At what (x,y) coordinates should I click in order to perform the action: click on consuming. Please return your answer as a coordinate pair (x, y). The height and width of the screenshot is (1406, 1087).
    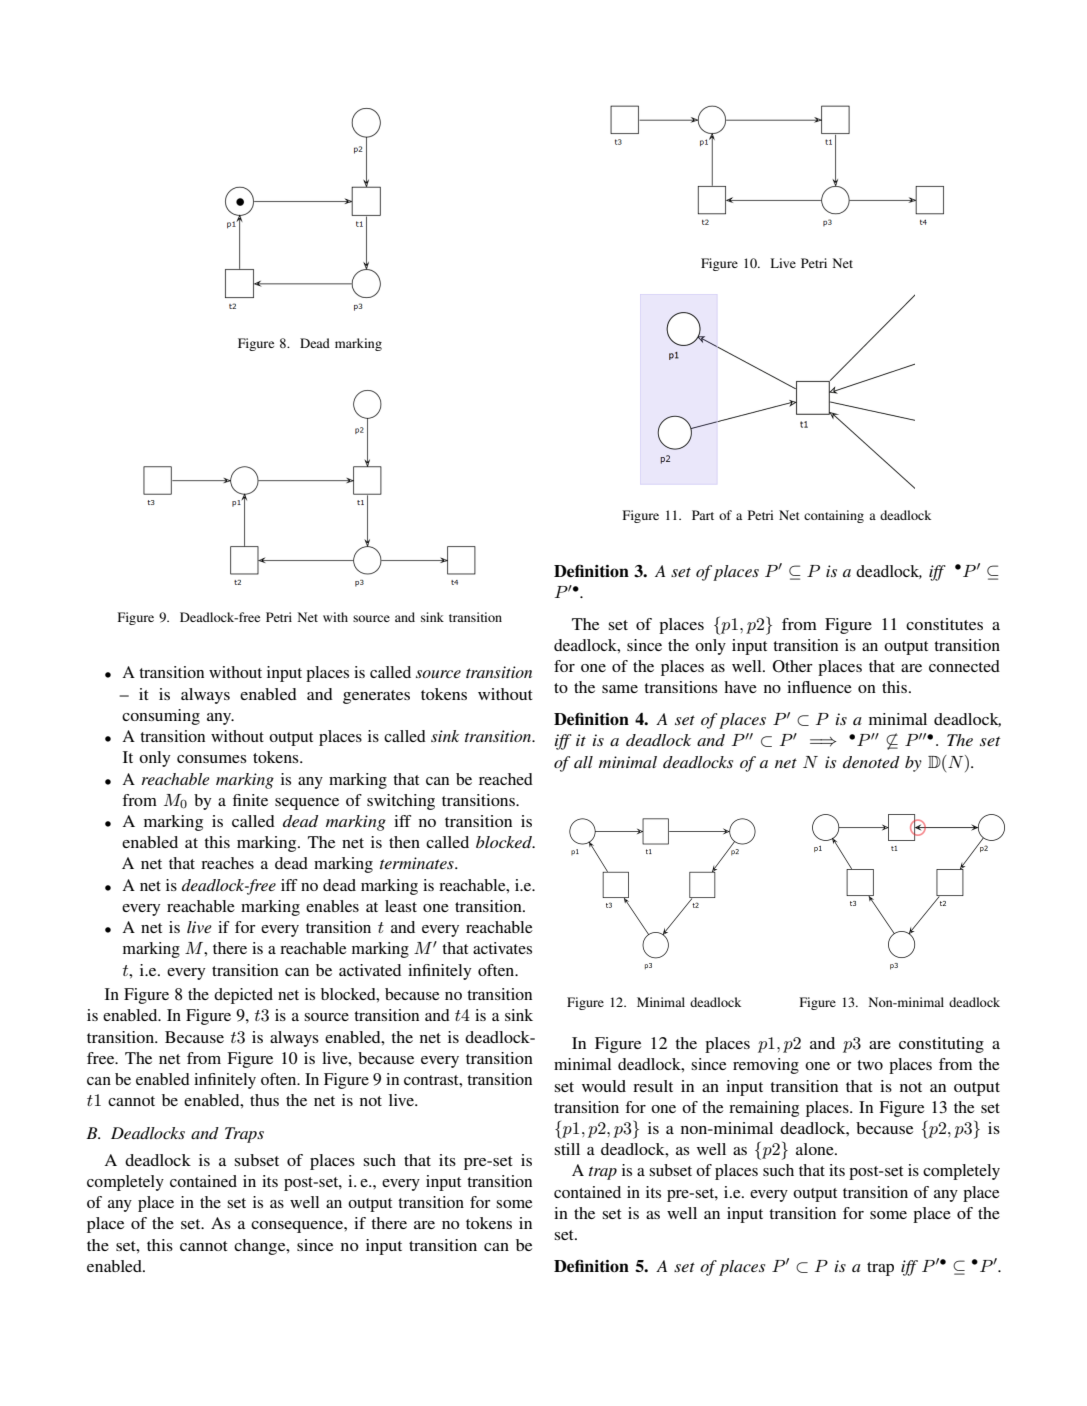
    Looking at the image, I should click on (161, 717).
